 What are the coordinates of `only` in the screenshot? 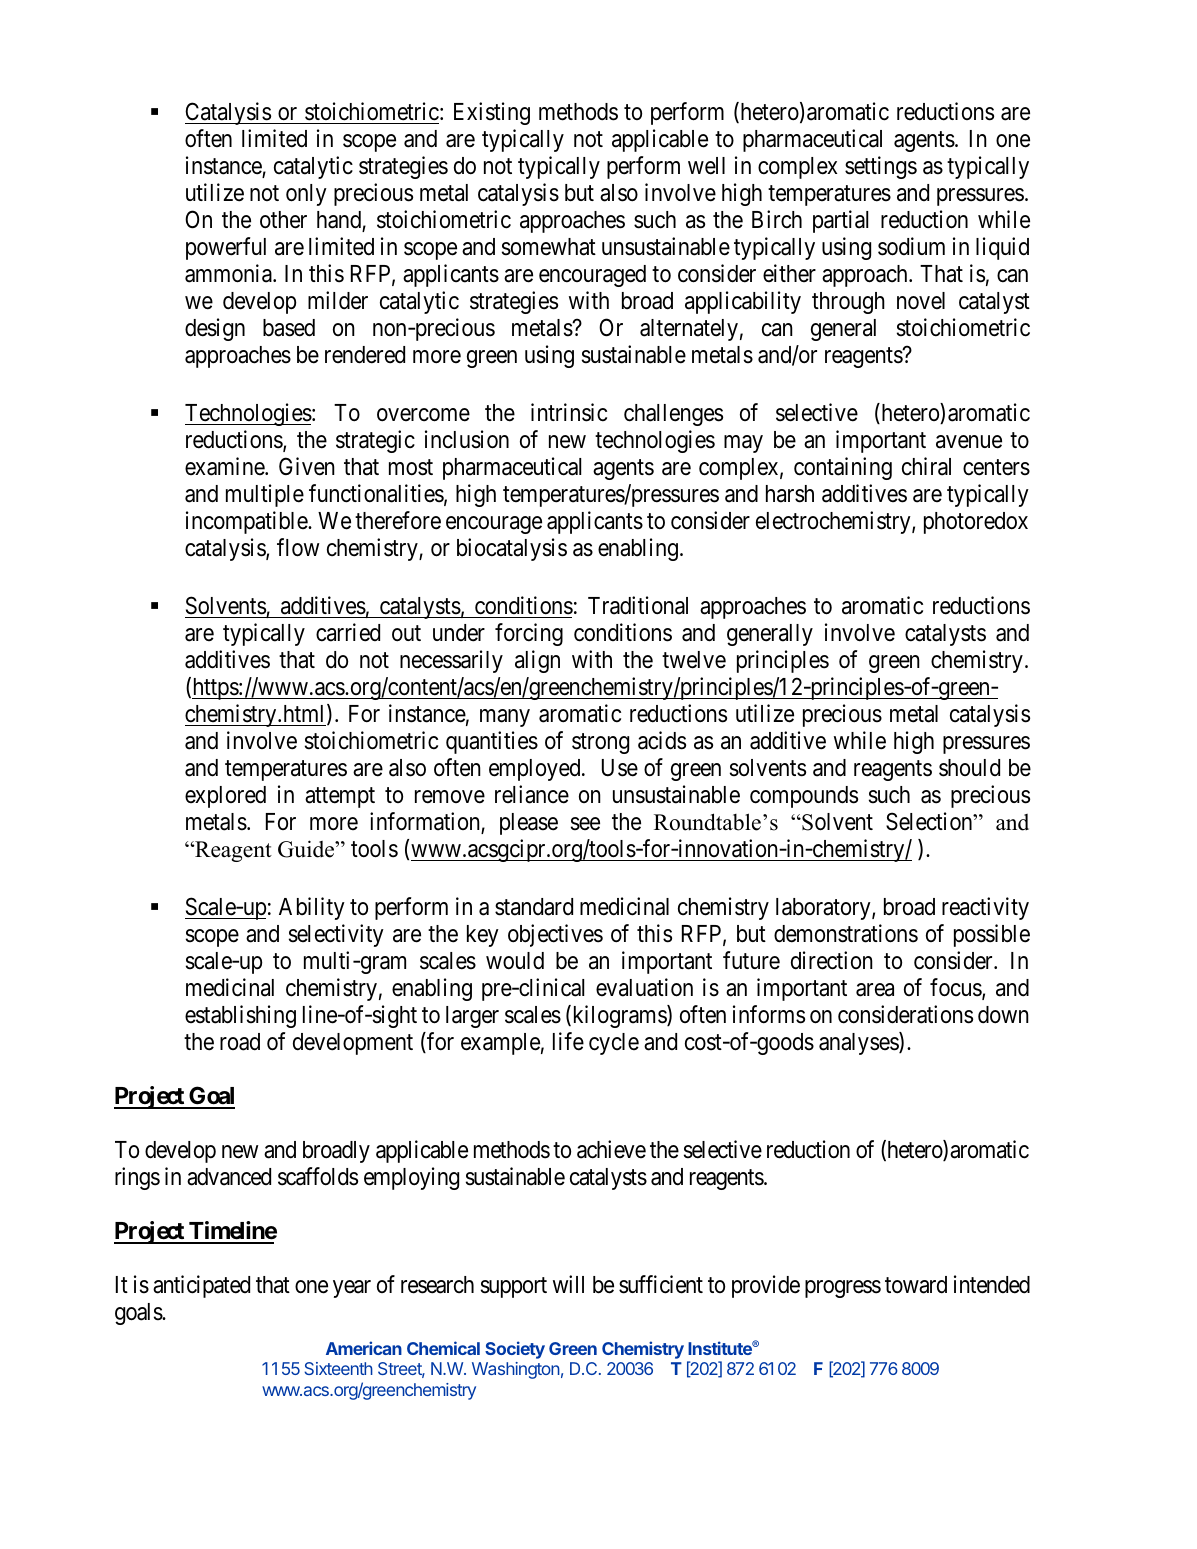 It's located at (306, 195).
